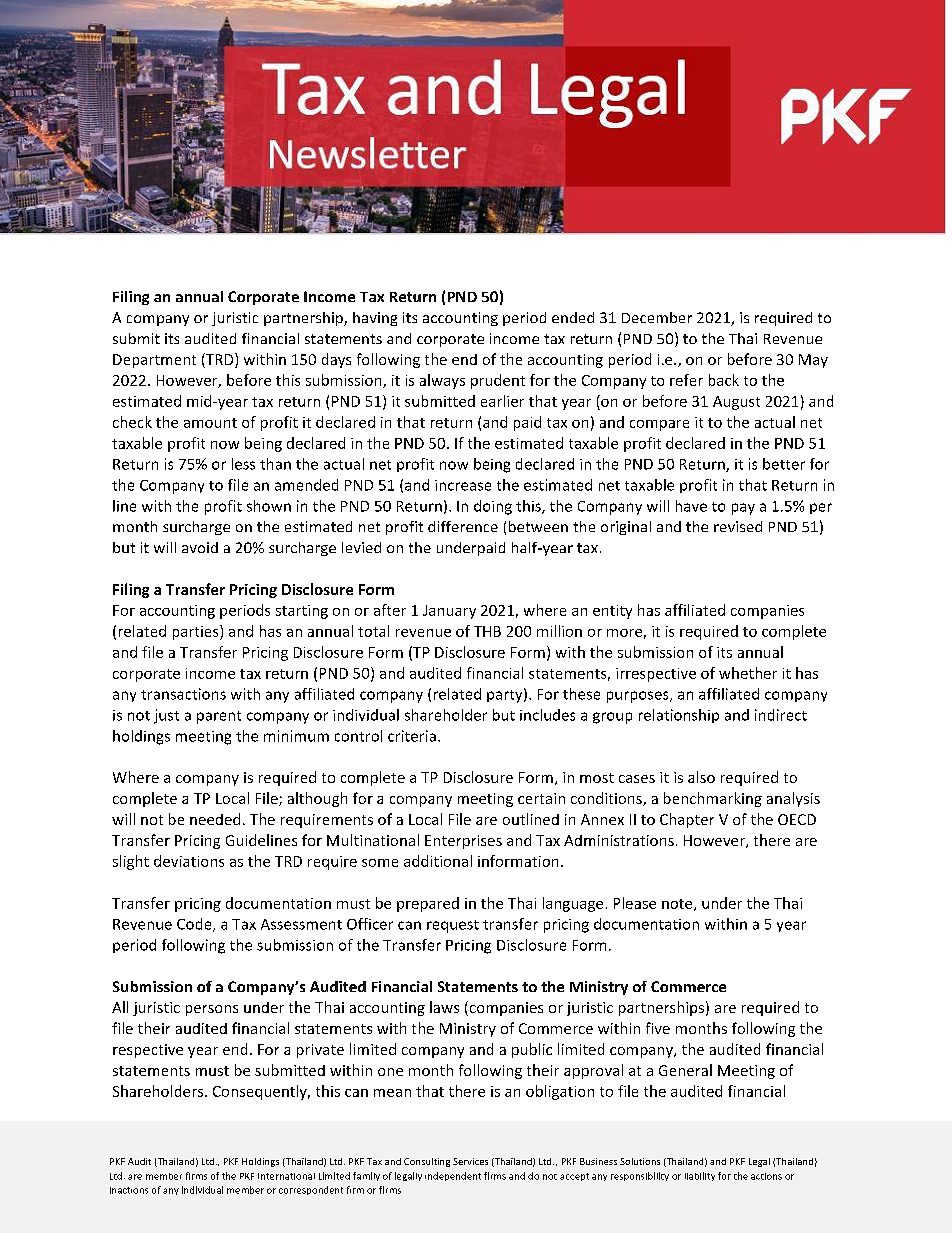  I want to click on January, so click(449, 612).
